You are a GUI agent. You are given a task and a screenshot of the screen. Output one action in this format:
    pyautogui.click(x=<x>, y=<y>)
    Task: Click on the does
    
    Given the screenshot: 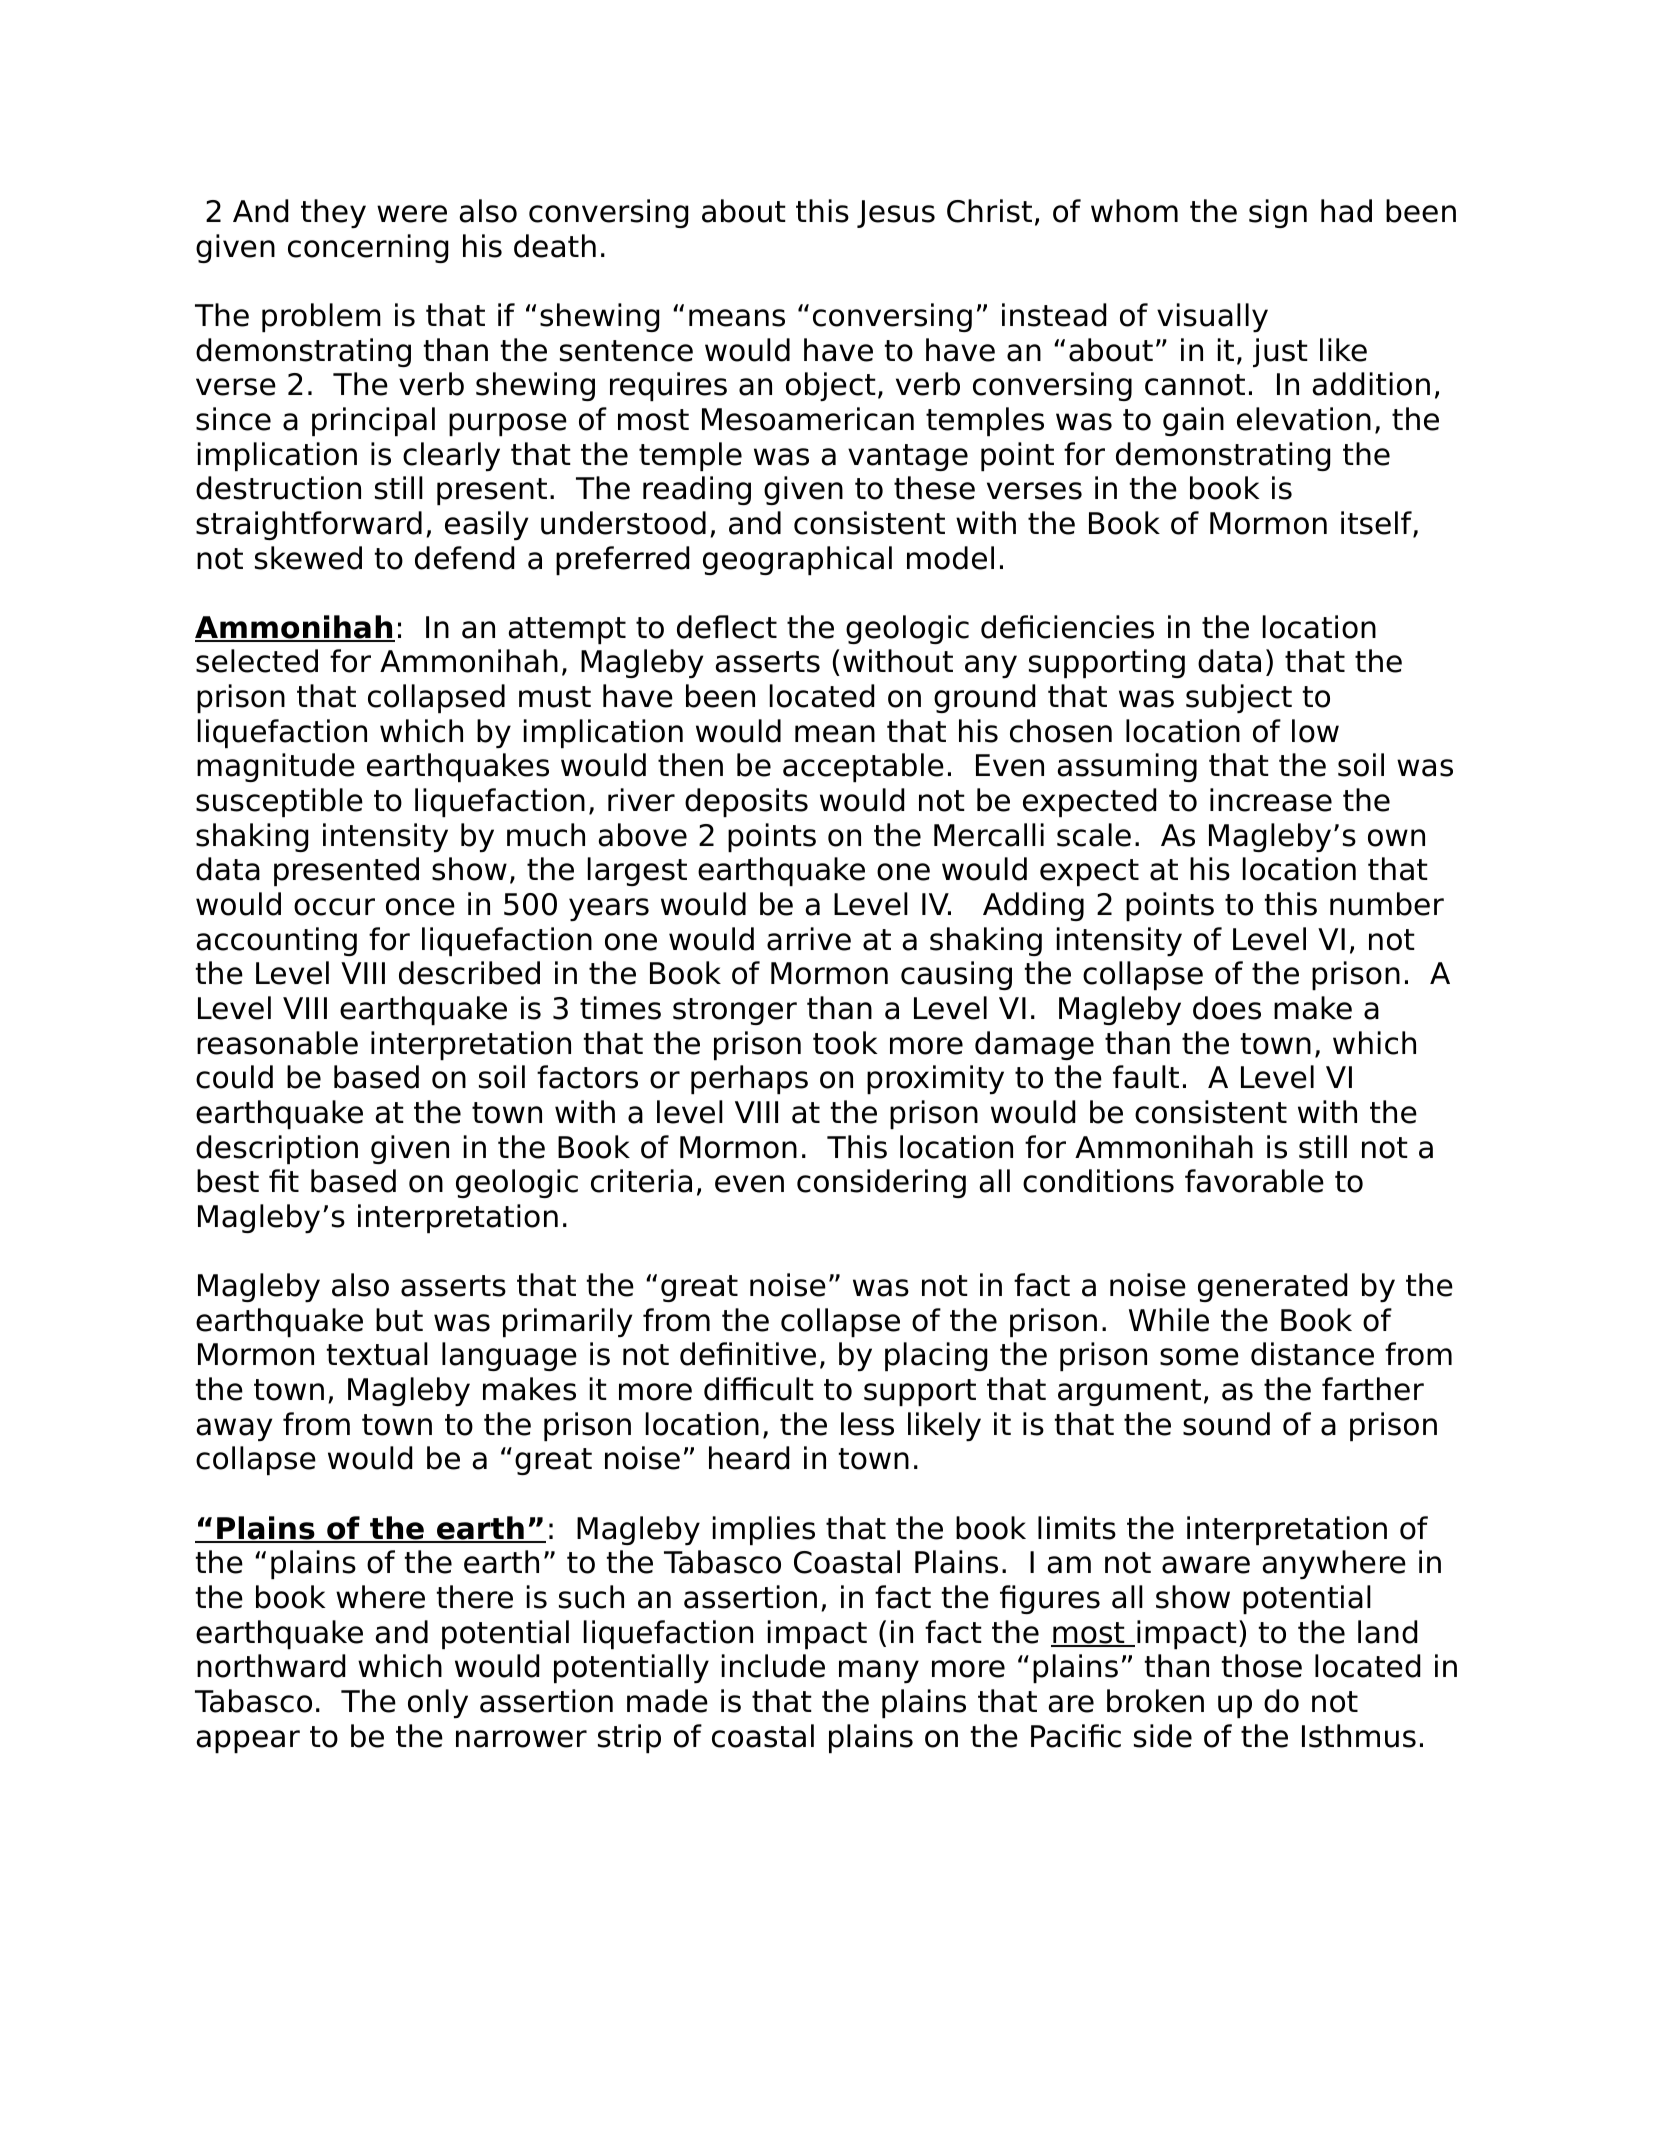 What is the action you would take?
    pyautogui.click(x=1227, y=1008)
